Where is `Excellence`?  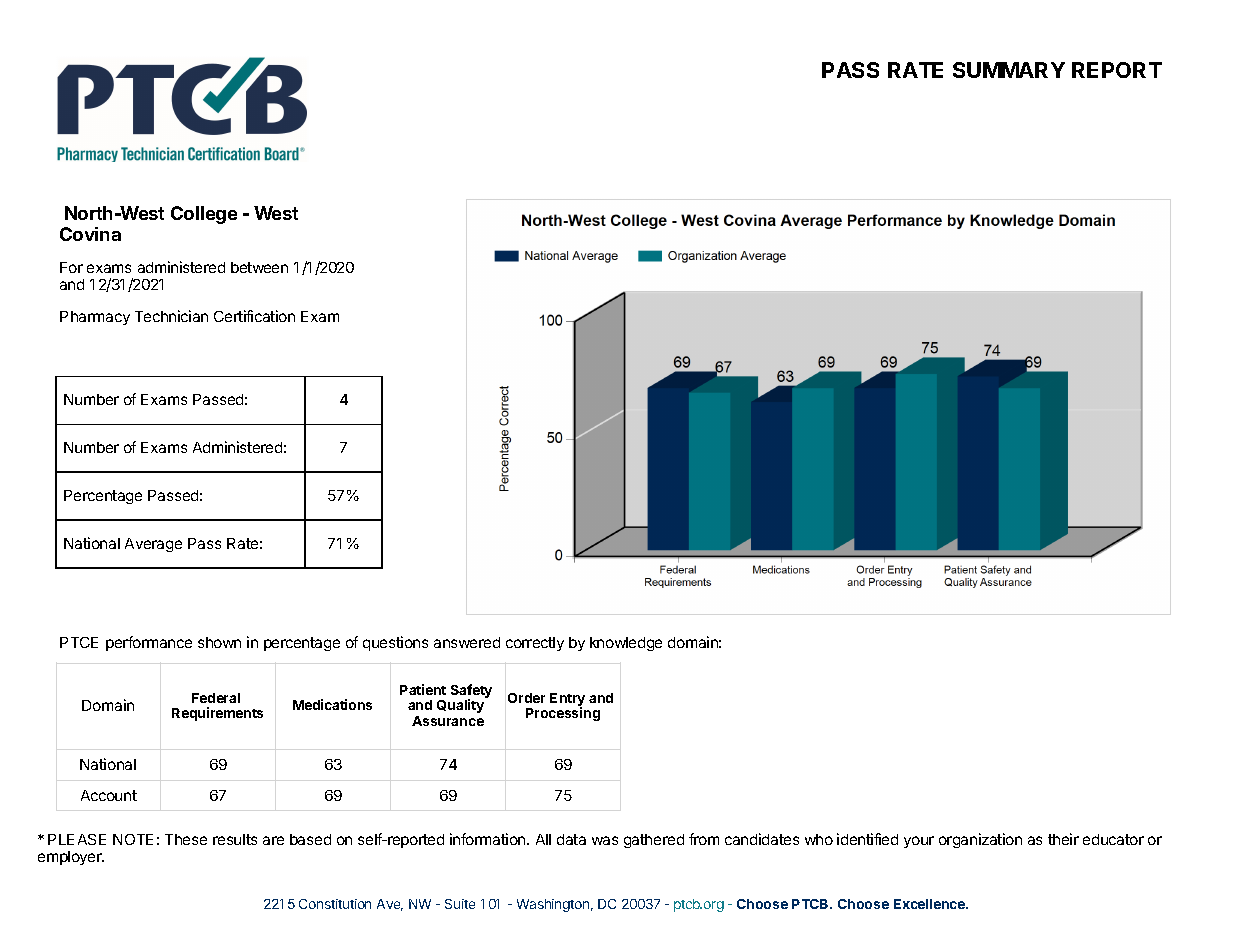
Excellence is located at coordinates (931, 904).
